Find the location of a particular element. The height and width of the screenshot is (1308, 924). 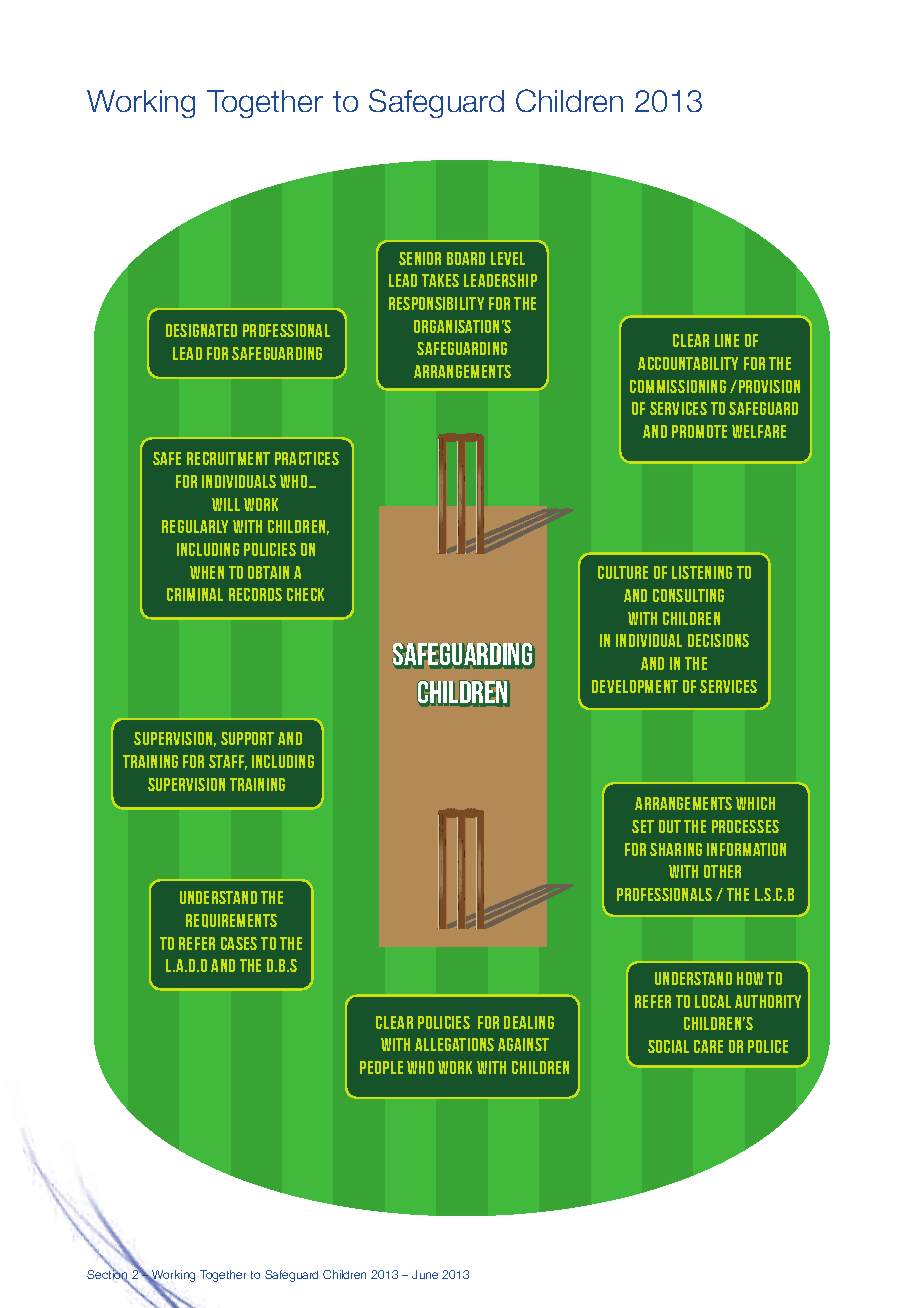

check is located at coordinates (305, 594).
